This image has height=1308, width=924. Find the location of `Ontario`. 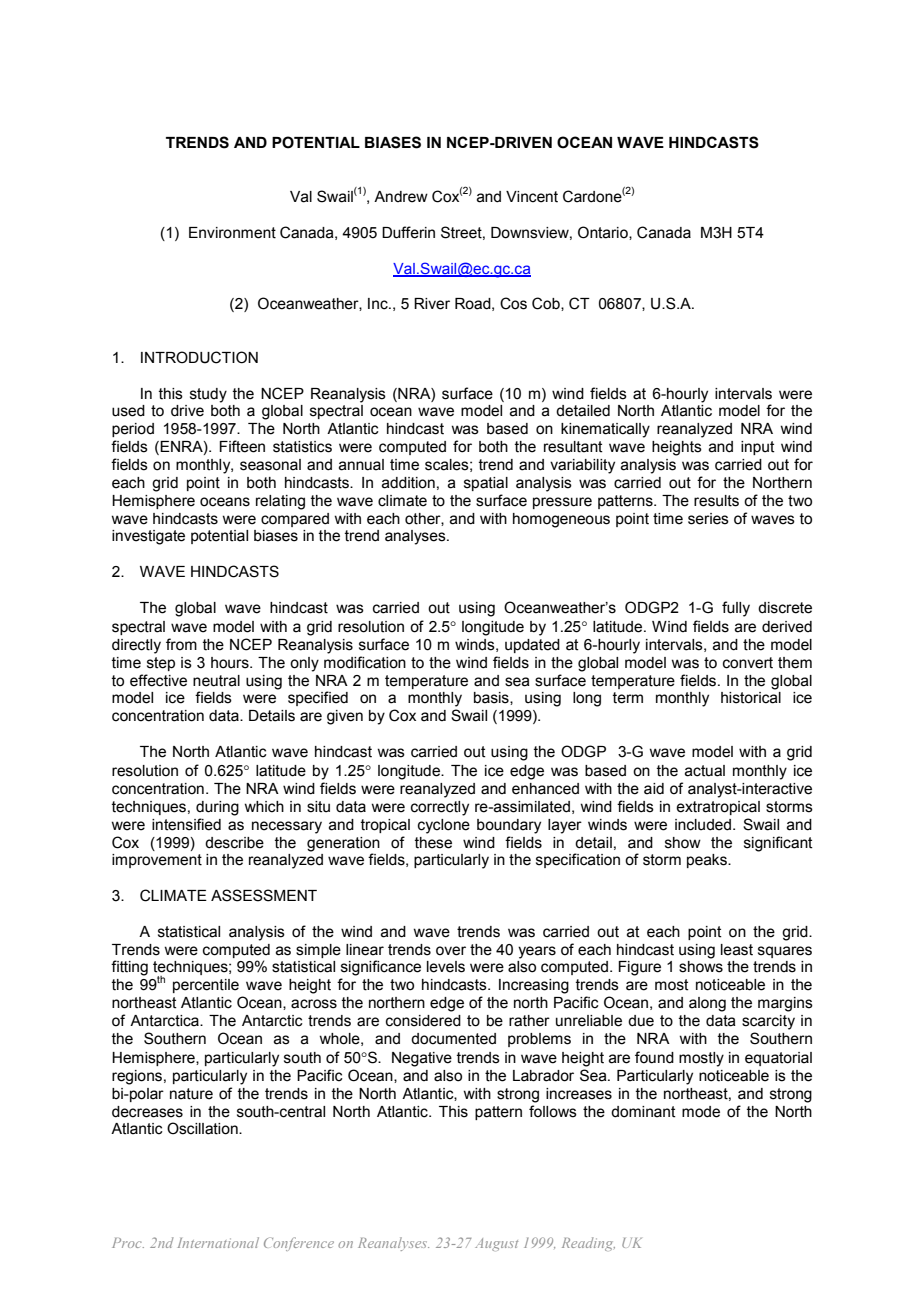

Ontario is located at coordinates (604, 233).
